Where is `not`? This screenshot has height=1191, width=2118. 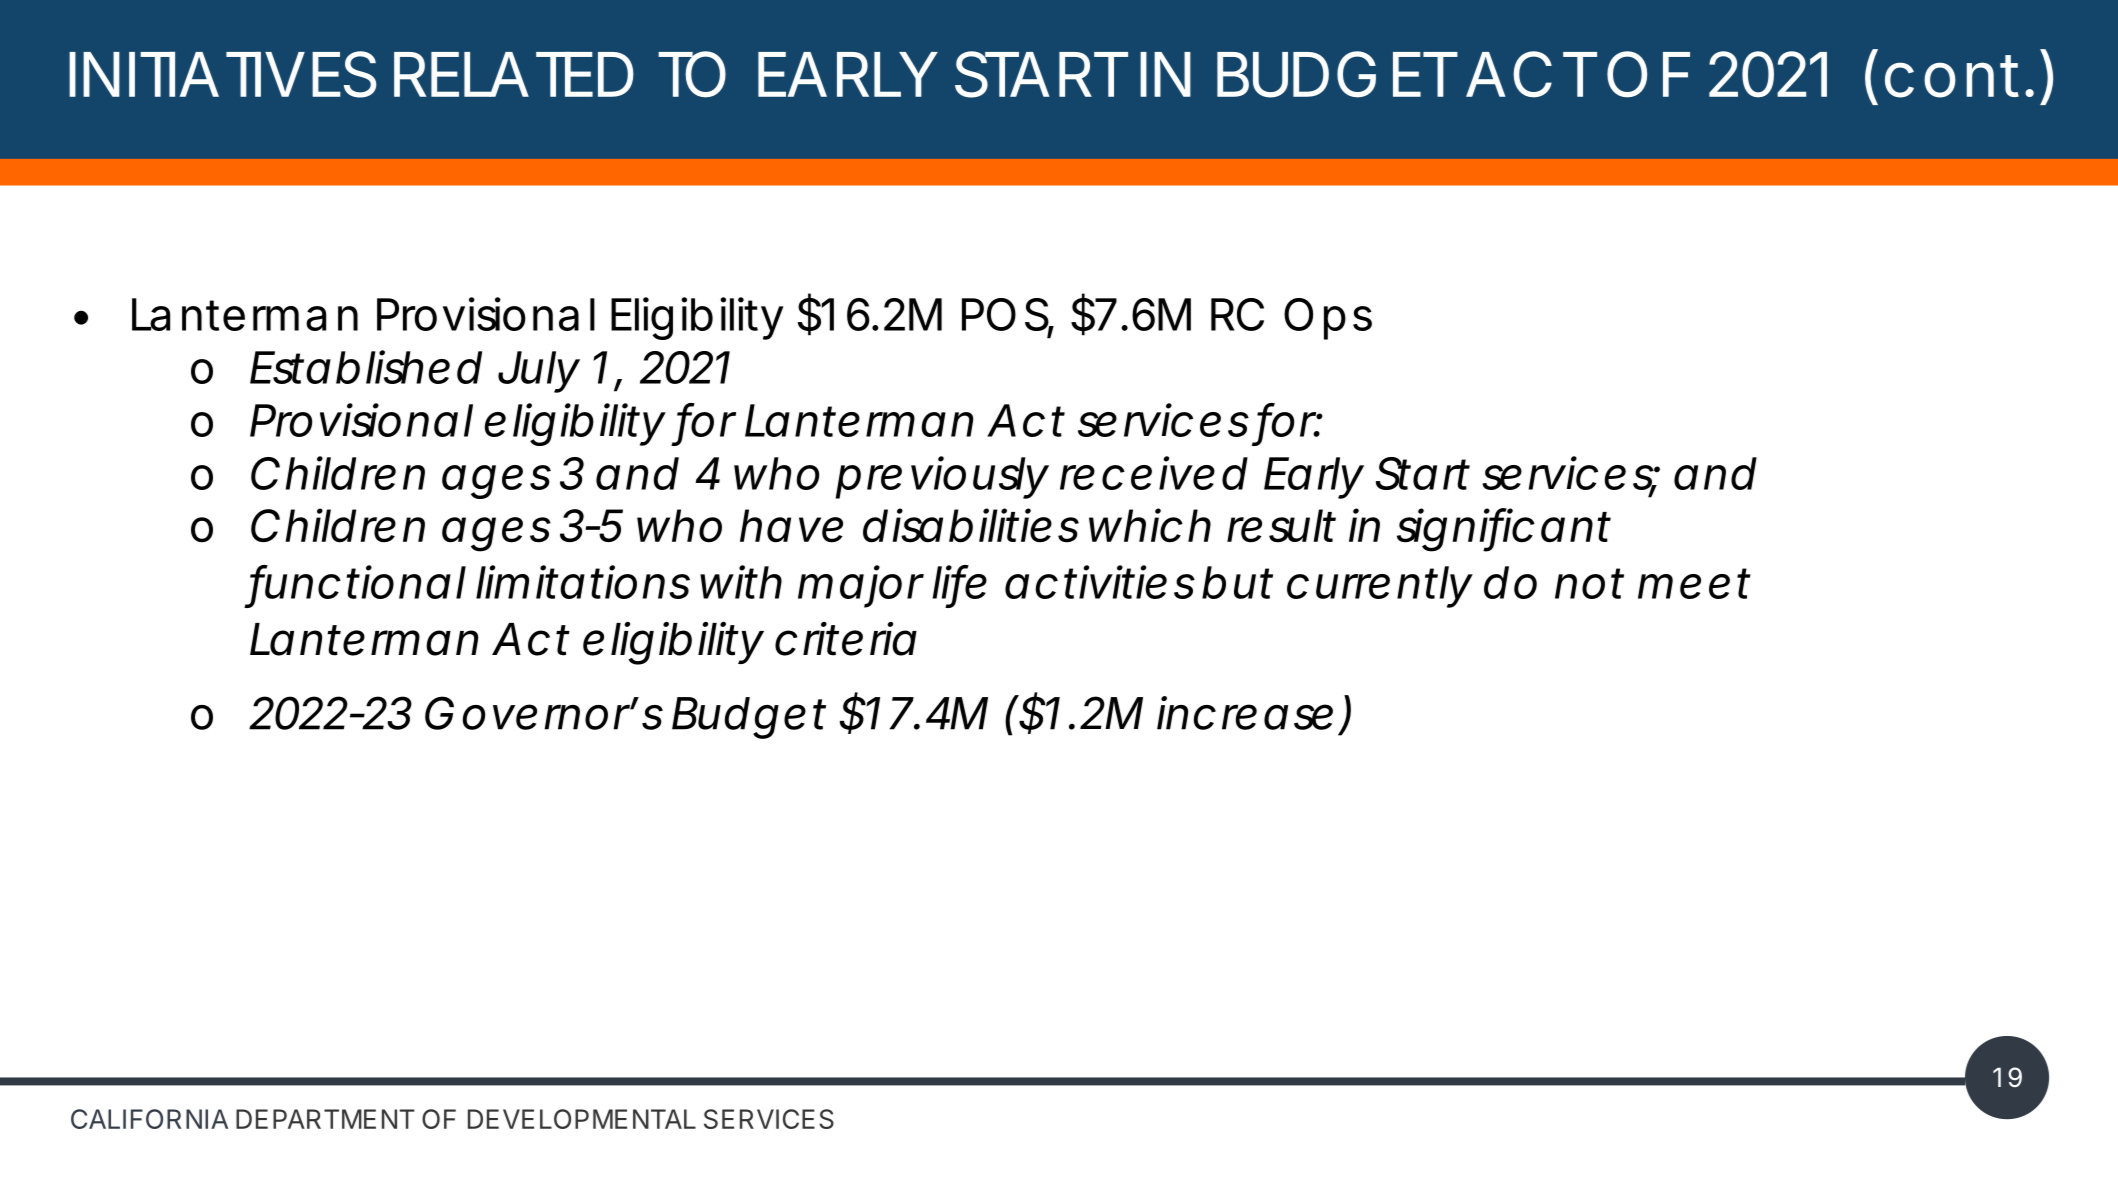
not is located at coordinates (1589, 583).
